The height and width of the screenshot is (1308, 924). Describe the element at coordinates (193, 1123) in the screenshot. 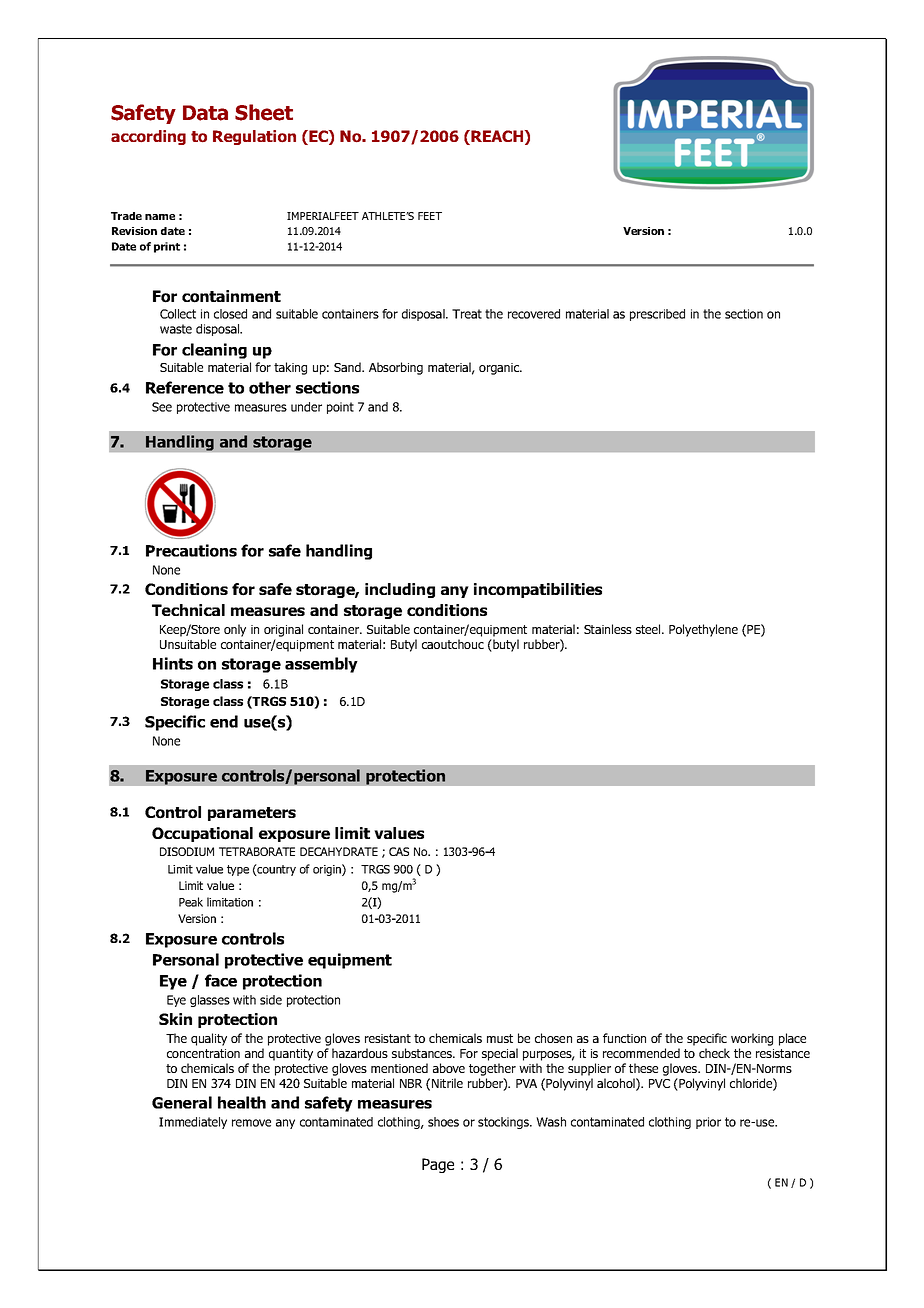

I see `Immediately` at that location.
